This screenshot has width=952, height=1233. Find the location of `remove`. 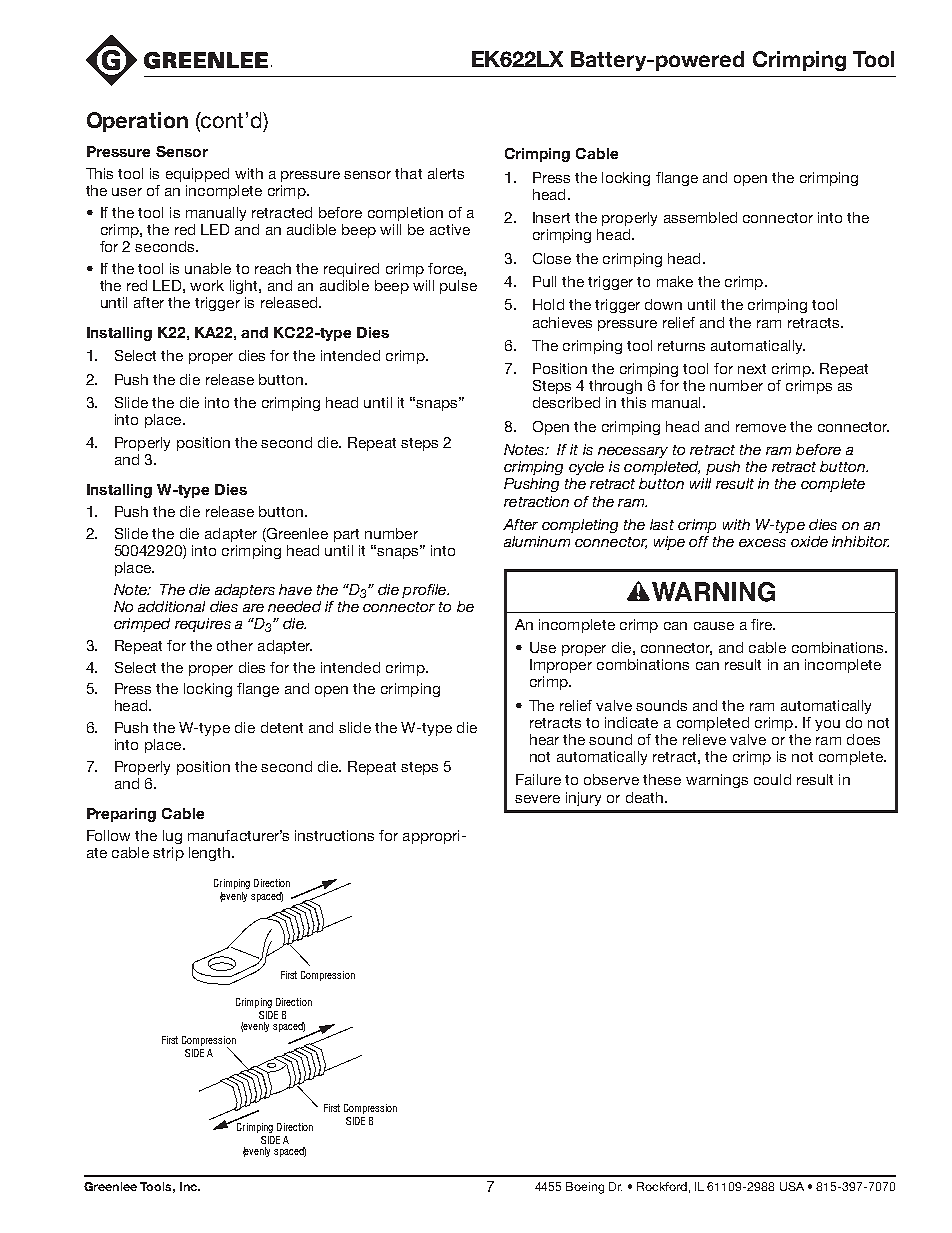

remove is located at coordinates (761, 428).
